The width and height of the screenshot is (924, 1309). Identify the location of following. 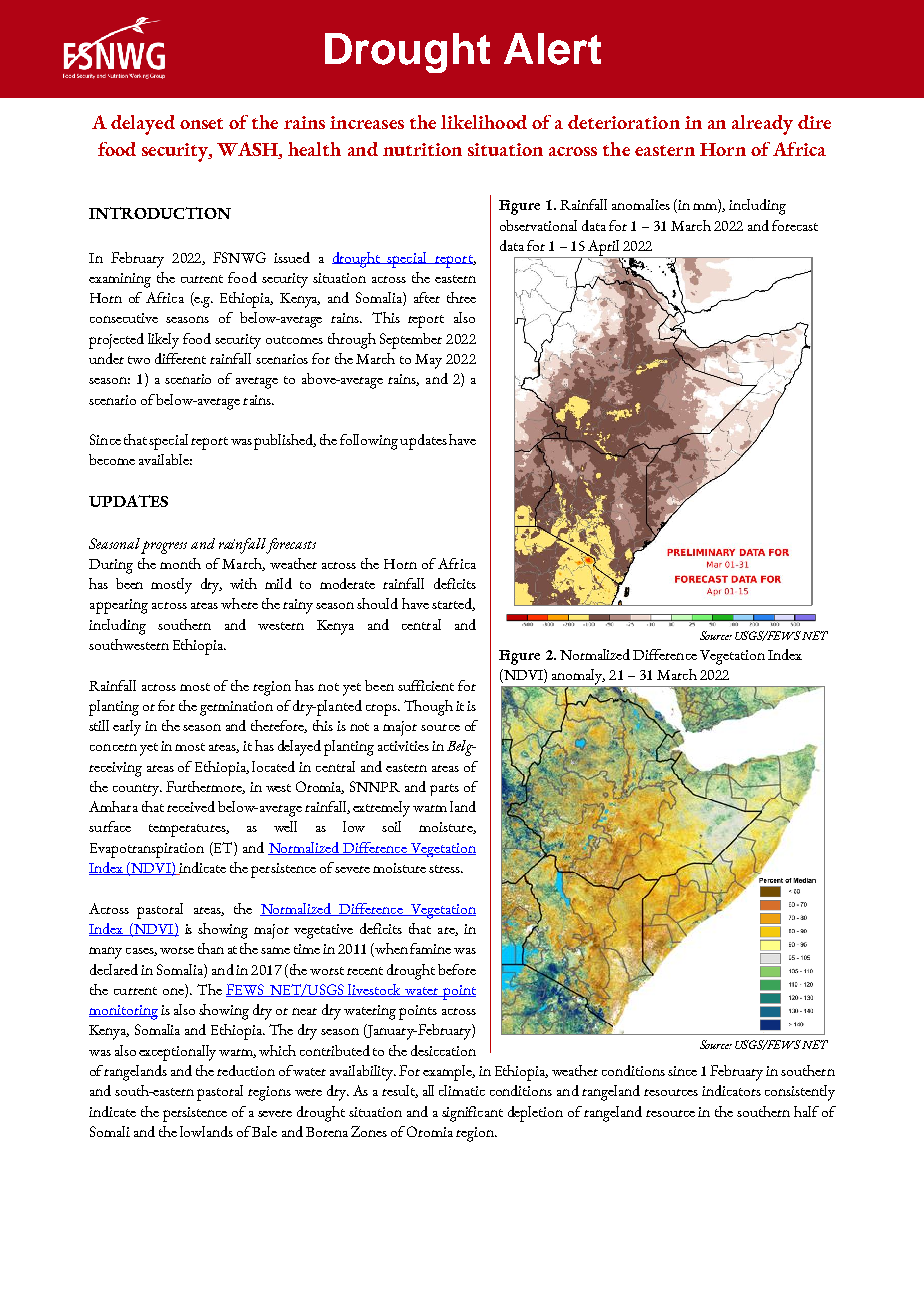
(369, 442).
